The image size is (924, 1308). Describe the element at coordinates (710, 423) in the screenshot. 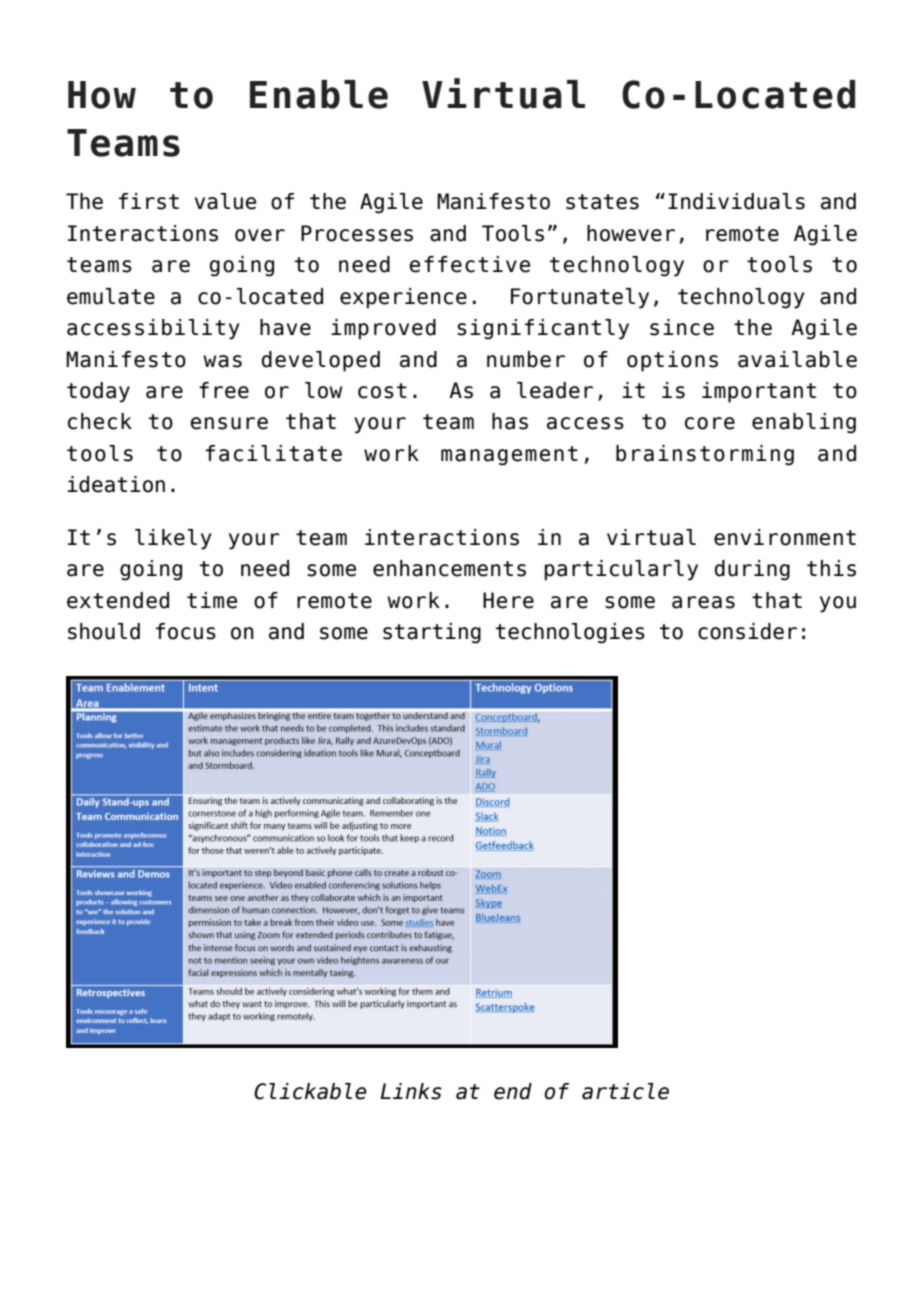

I see `core` at that location.
